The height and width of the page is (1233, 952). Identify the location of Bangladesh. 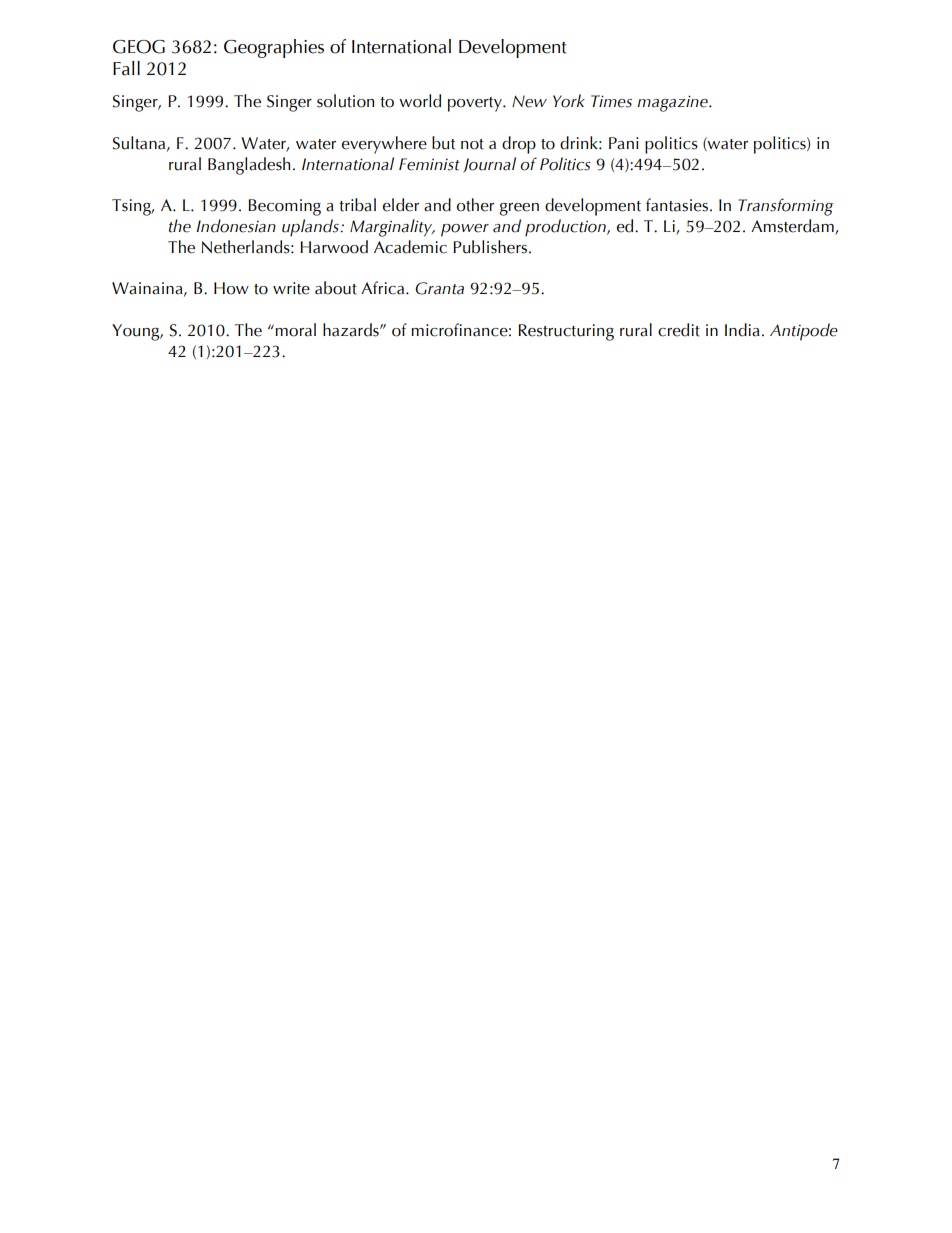
(249, 166).
